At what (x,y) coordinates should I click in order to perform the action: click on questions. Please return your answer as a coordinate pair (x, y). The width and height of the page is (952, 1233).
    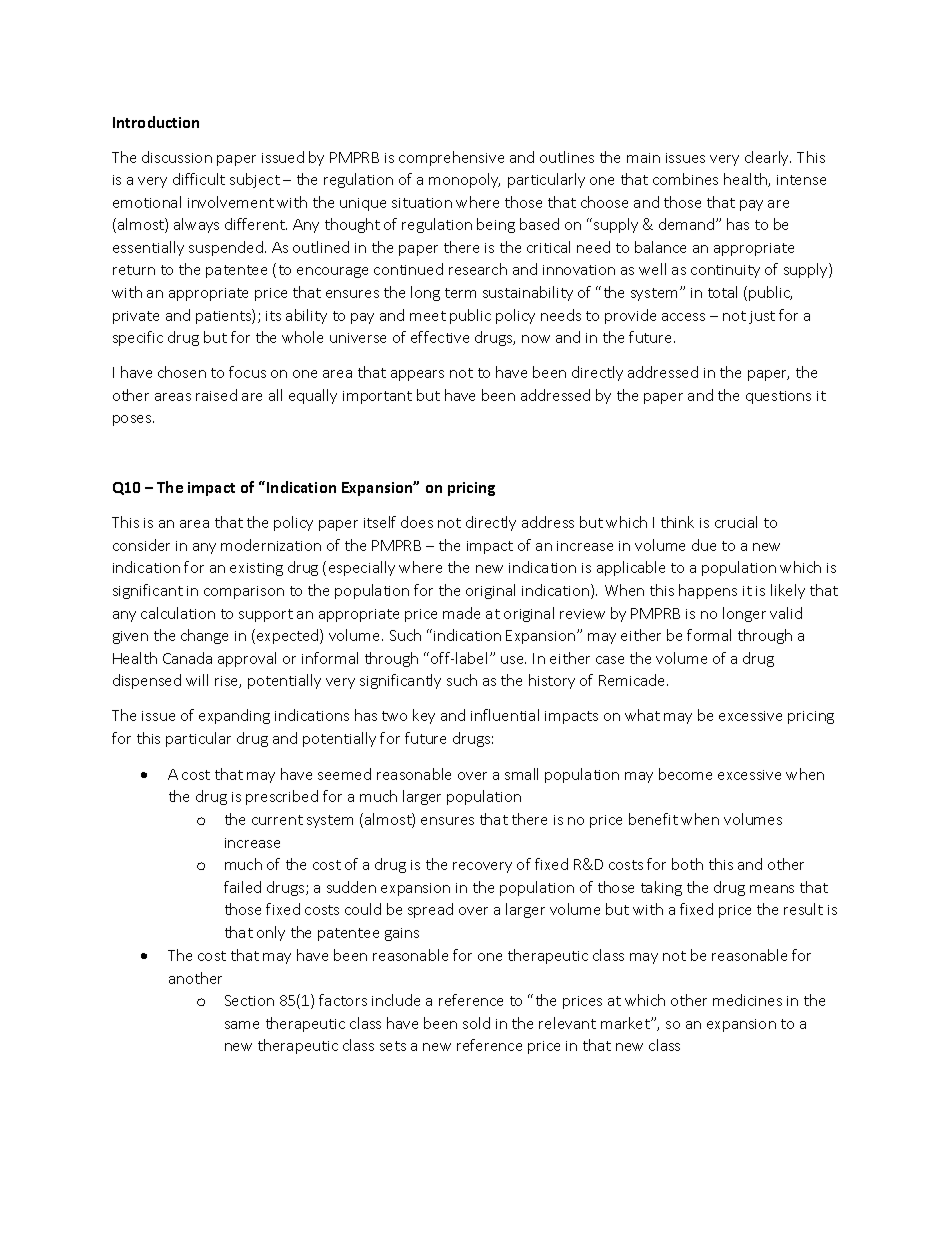
    Looking at the image, I should click on (778, 397).
